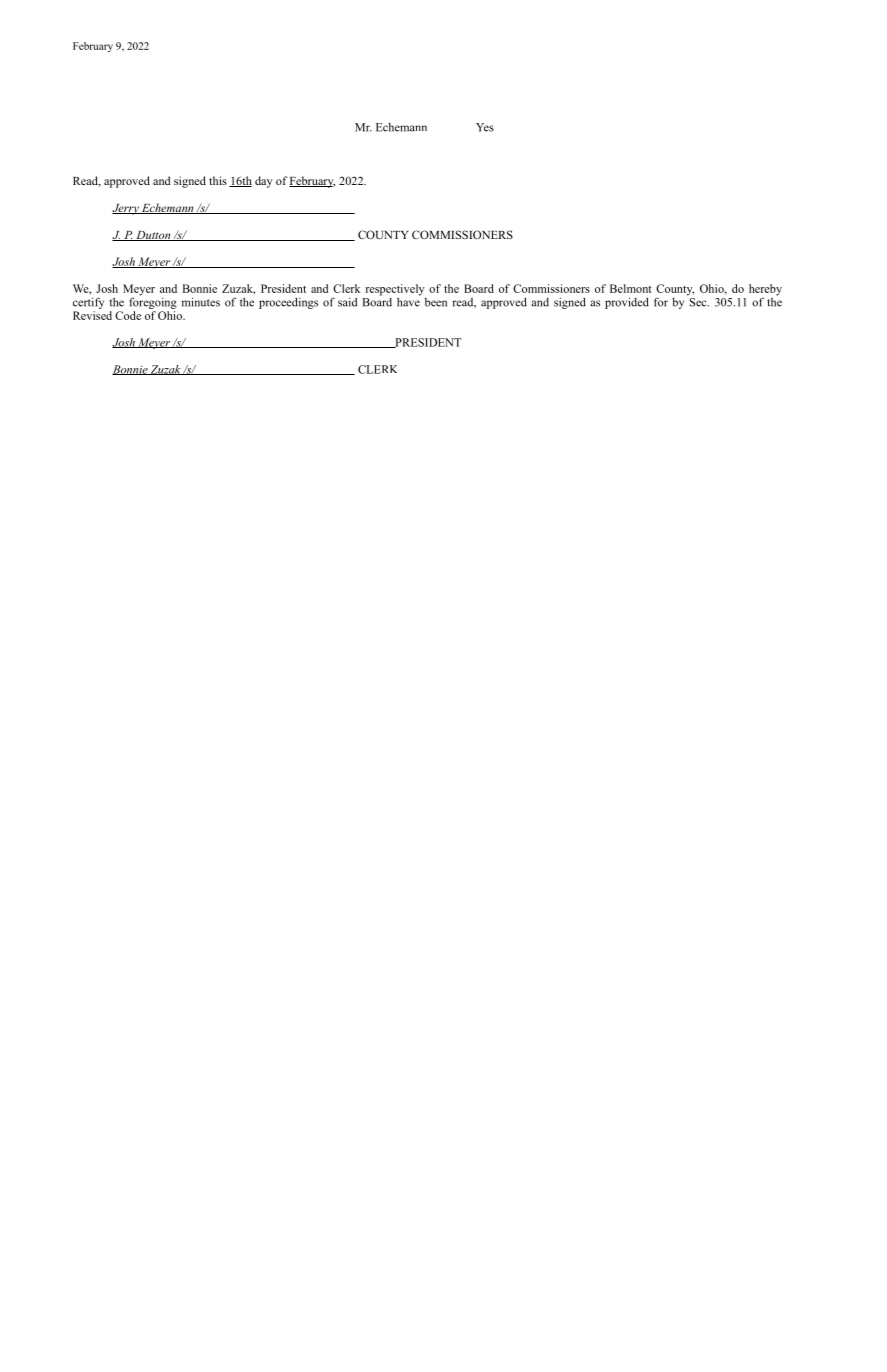  What do you see at coordinates (153, 236) in the screenshot?
I see `Dutton` at bounding box center [153, 236].
